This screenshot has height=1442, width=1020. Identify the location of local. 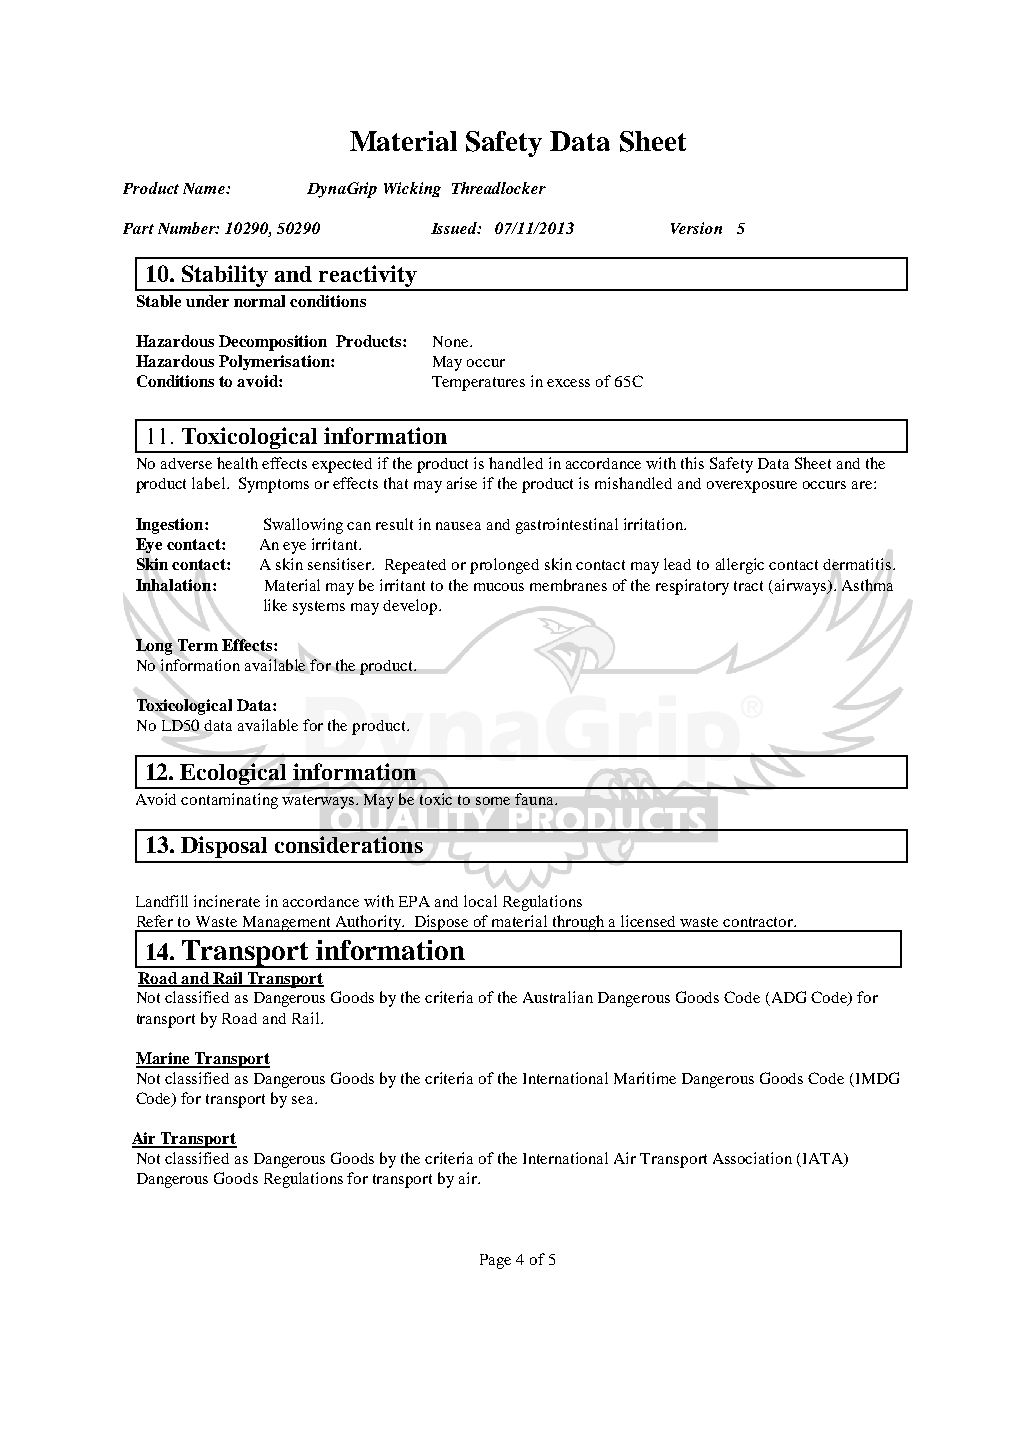
(480, 901).
